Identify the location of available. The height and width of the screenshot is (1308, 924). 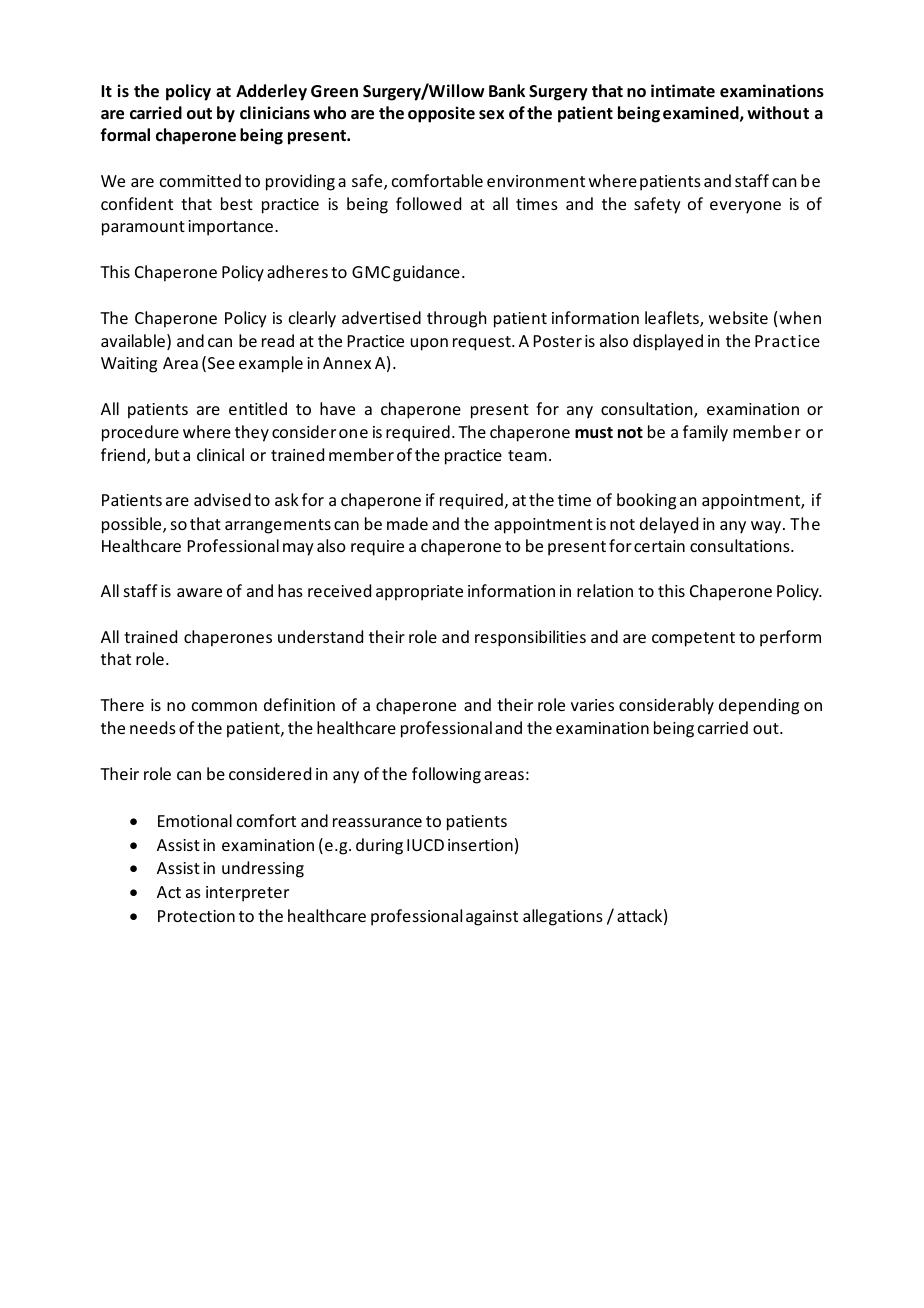
(133, 340).
